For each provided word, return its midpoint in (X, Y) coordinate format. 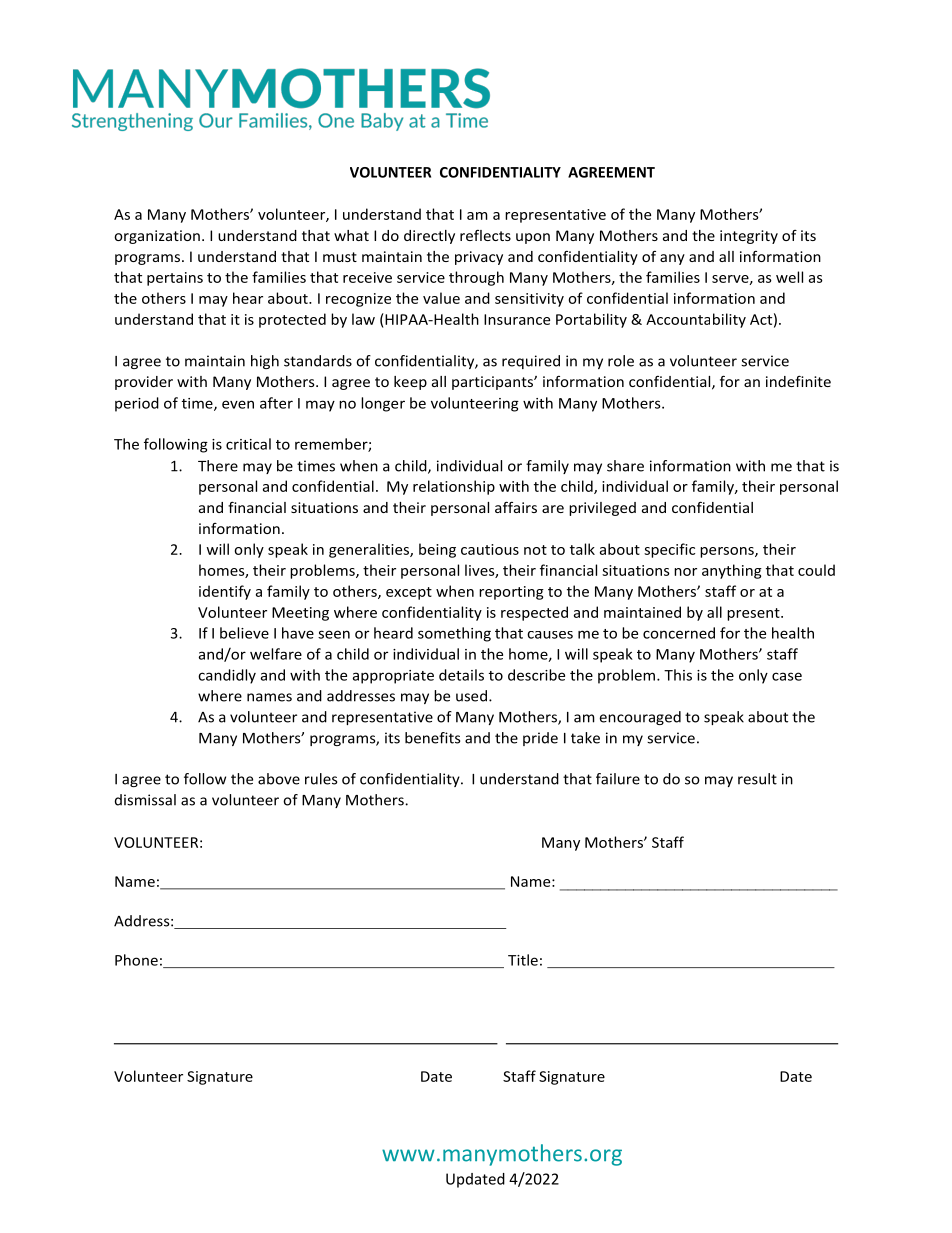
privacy (479, 258)
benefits (432, 738)
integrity (749, 237)
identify (225, 592)
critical (248, 444)
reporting (511, 593)
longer (383, 404)
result (757, 779)
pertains (175, 279)
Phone (136, 960)
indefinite (798, 381)
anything (732, 571)
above (279, 779)
